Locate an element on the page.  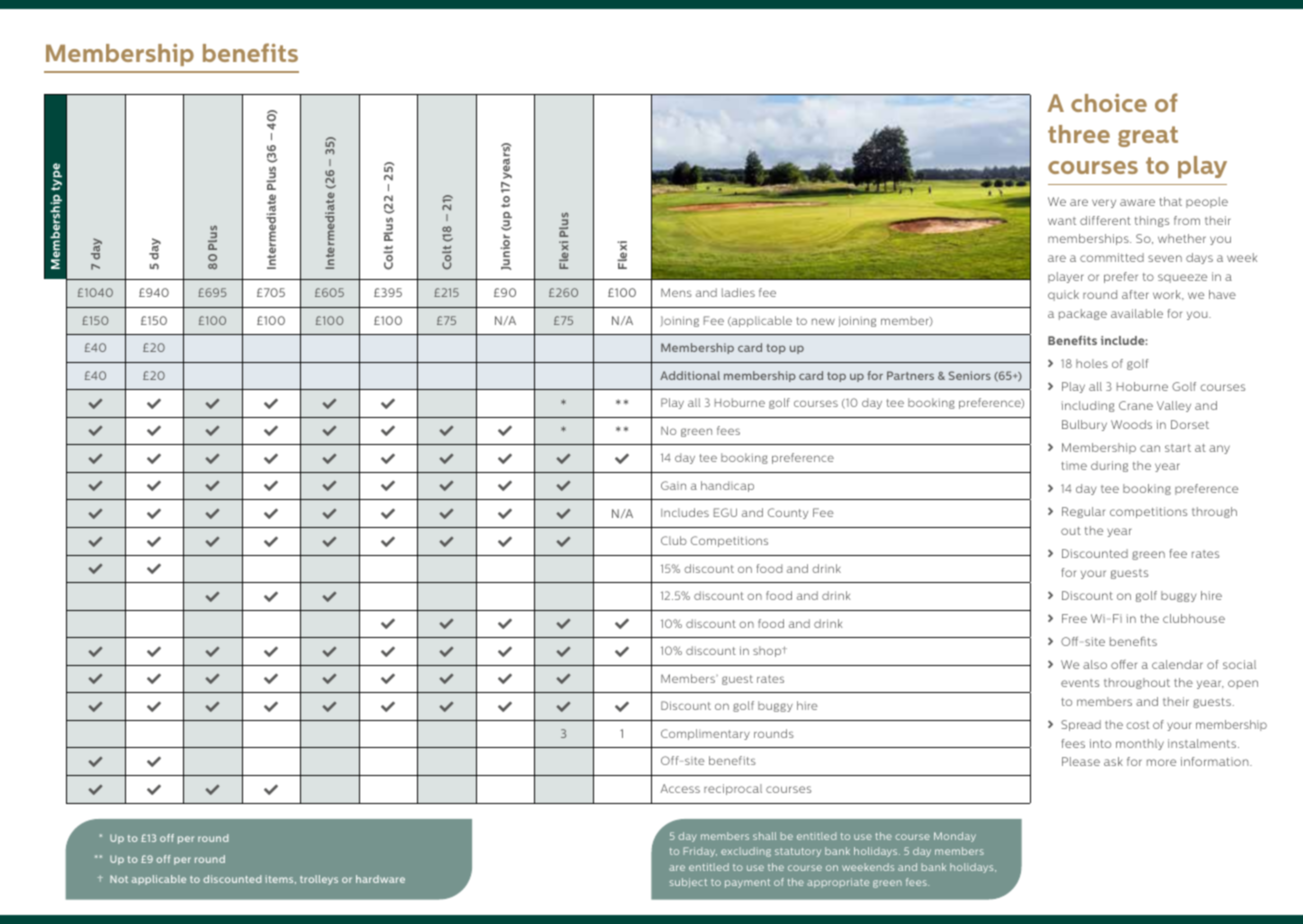
Complimentary is located at coordinates (705, 734).
